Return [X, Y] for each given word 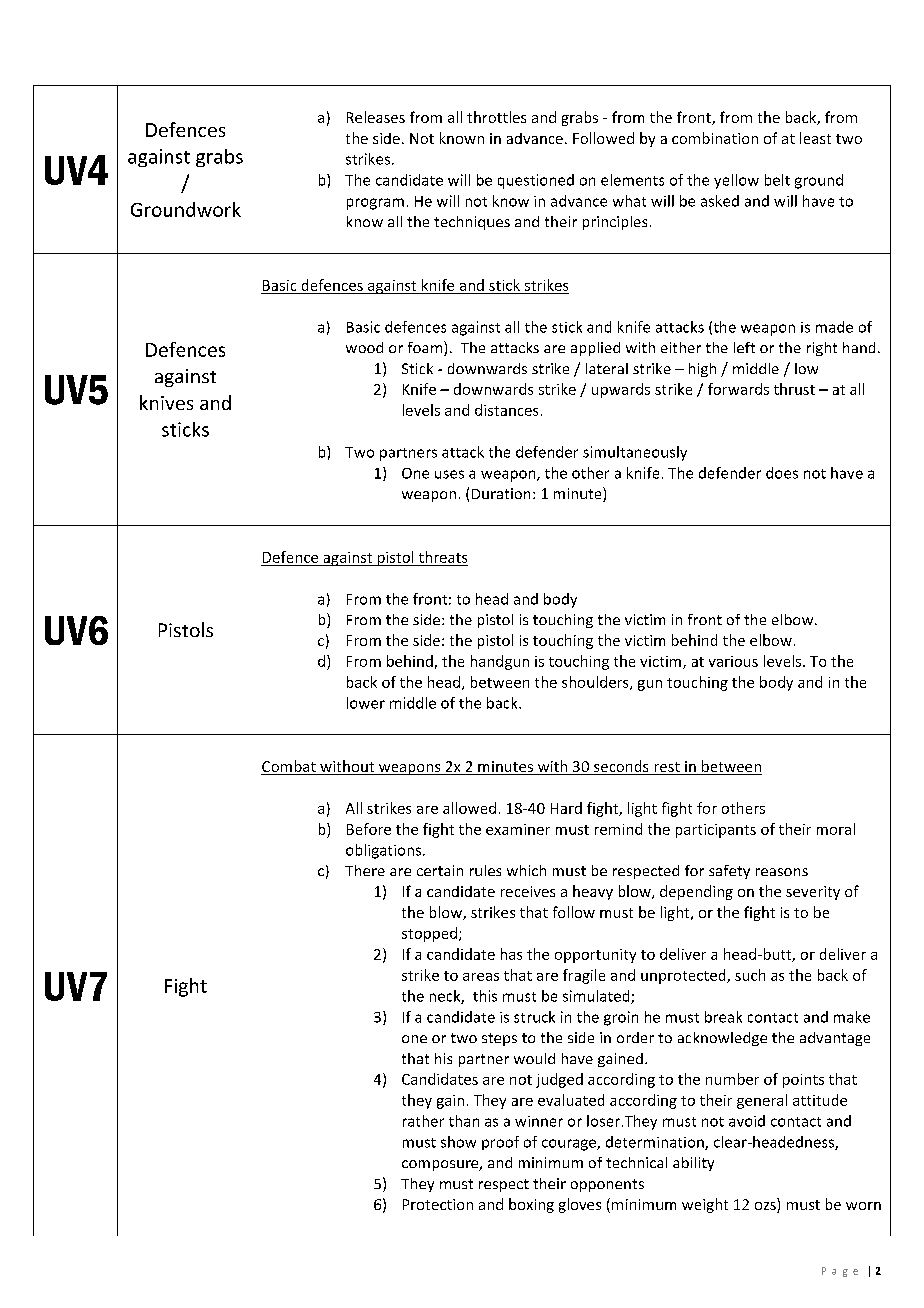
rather [423, 1121]
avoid [747, 1121]
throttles [496, 117]
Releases [376, 117]
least [815, 138]
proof [500, 1143]
